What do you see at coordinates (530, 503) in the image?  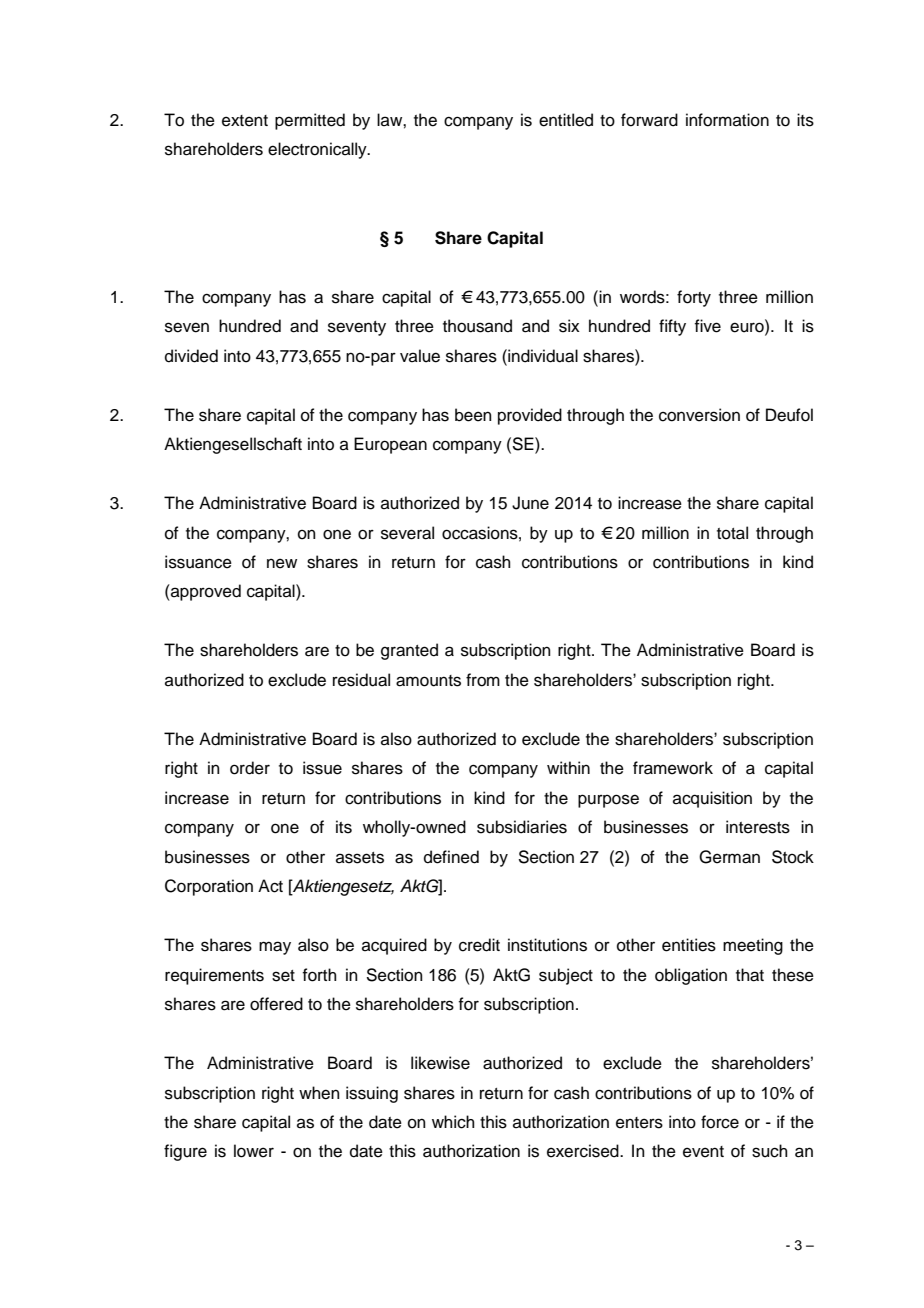 I see `June` at bounding box center [530, 503].
